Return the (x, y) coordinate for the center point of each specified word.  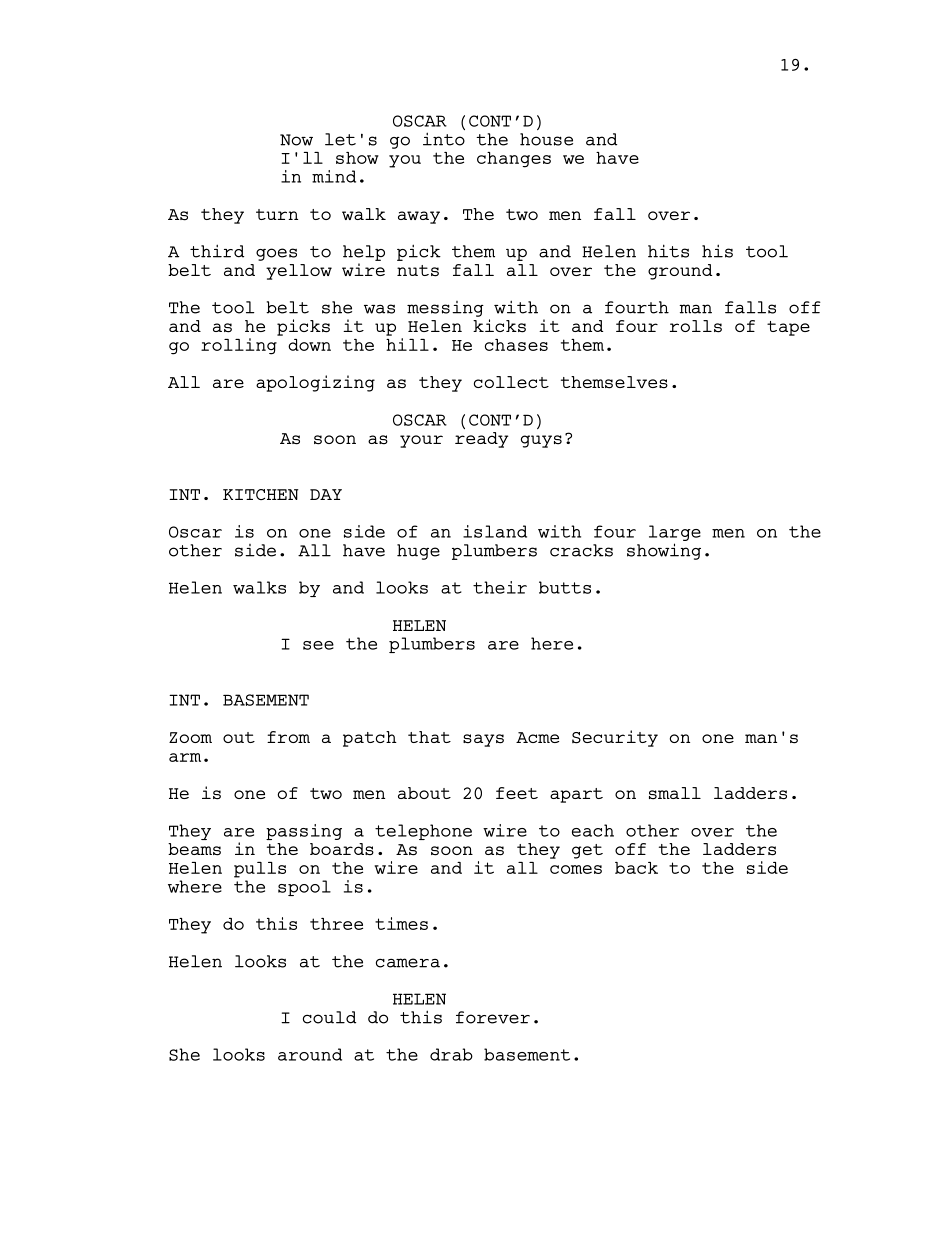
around (310, 1054)
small (675, 793)
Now (296, 140)
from (288, 737)
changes (514, 160)
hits (668, 251)
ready (481, 440)
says (483, 740)
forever (493, 1017)
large (675, 533)
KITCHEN (261, 494)
